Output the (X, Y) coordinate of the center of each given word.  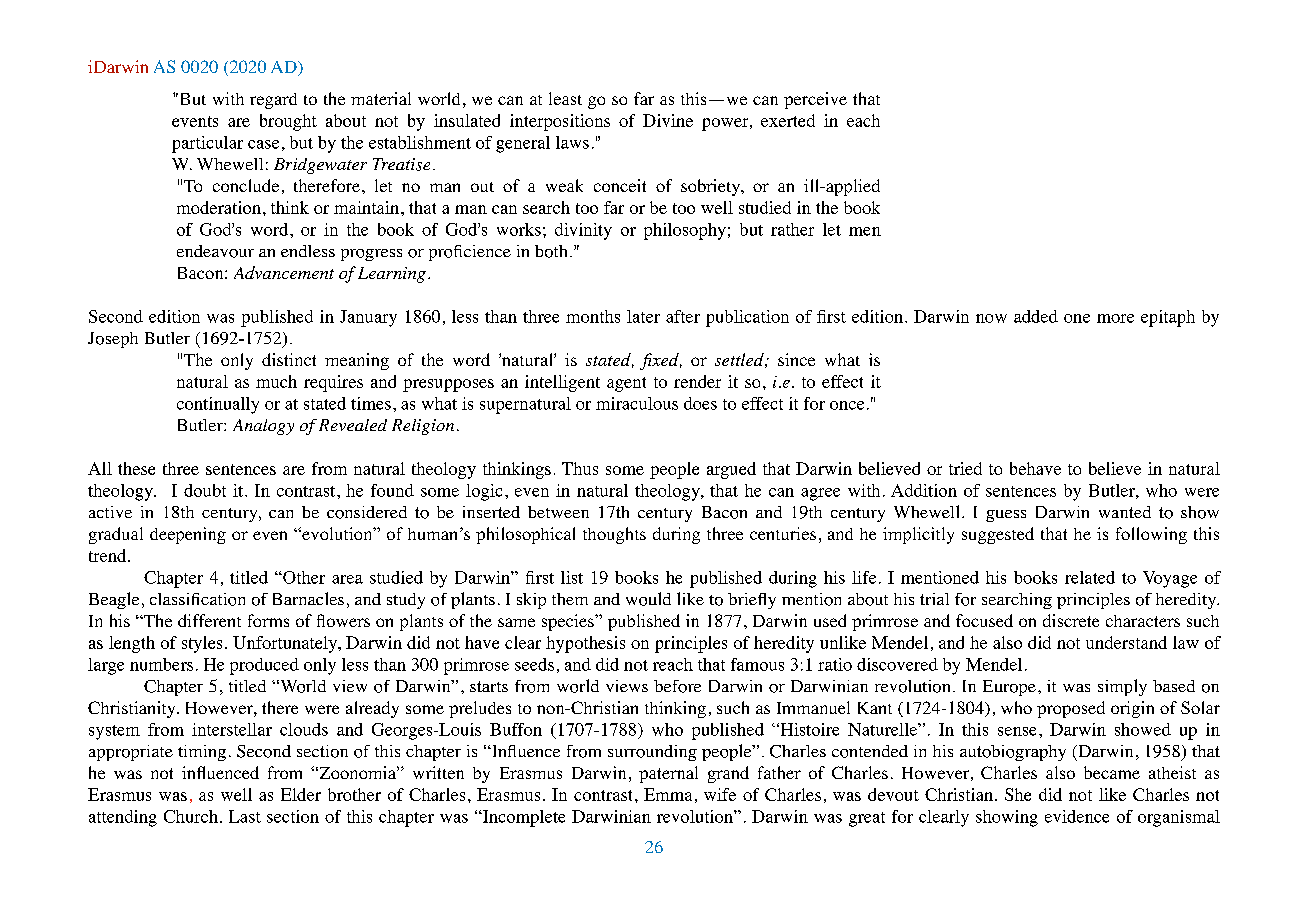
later (643, 316)
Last (245, 816)
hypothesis (585, 644)
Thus (580, 468)
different (209, 620)
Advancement (284, 272)
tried (965, 468)
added (1036, 316)
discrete (1071, 620)
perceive (815, 100)
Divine (668, 120)
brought (288, 122)
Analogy (263, 427)
